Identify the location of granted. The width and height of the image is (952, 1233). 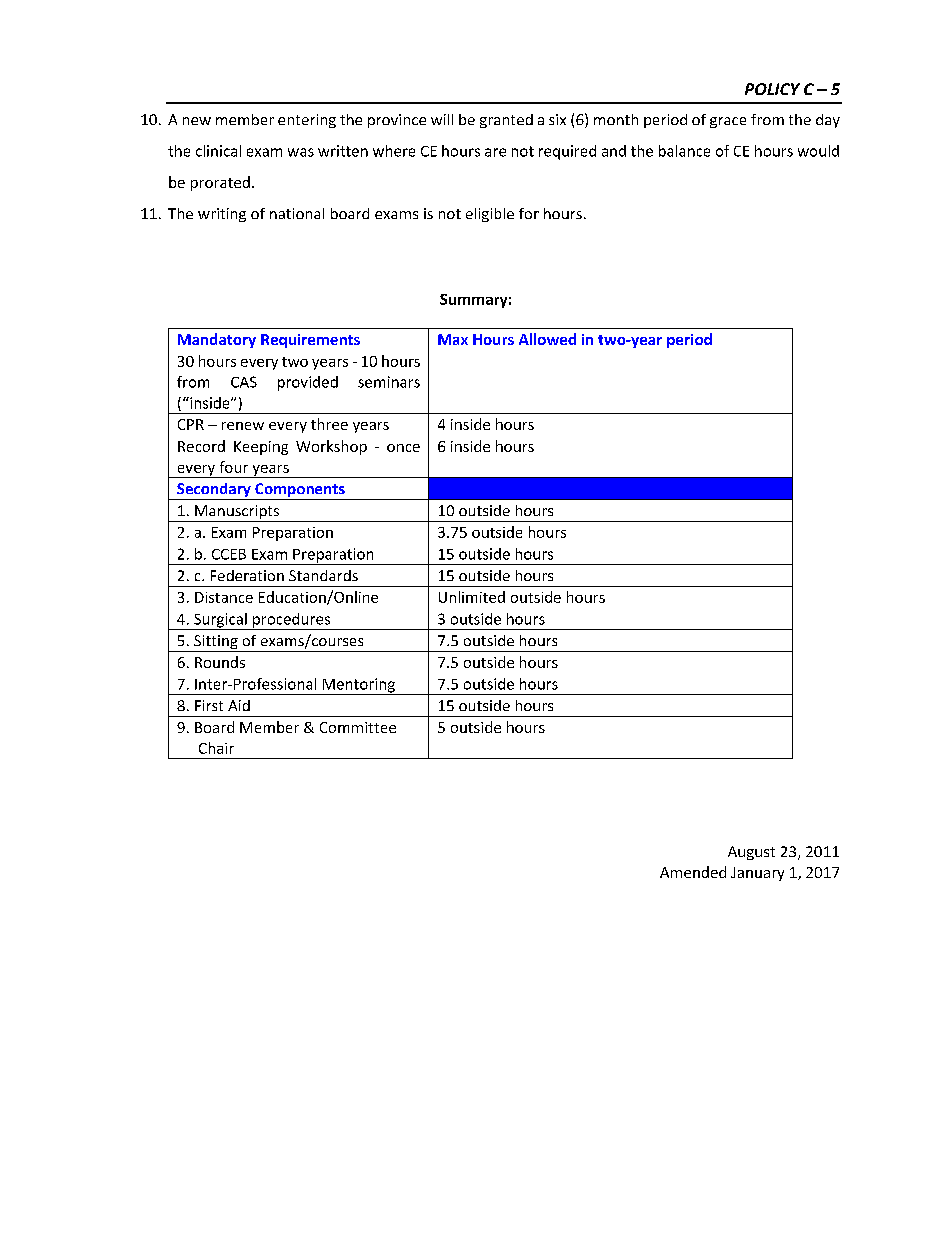
(506, 121).
